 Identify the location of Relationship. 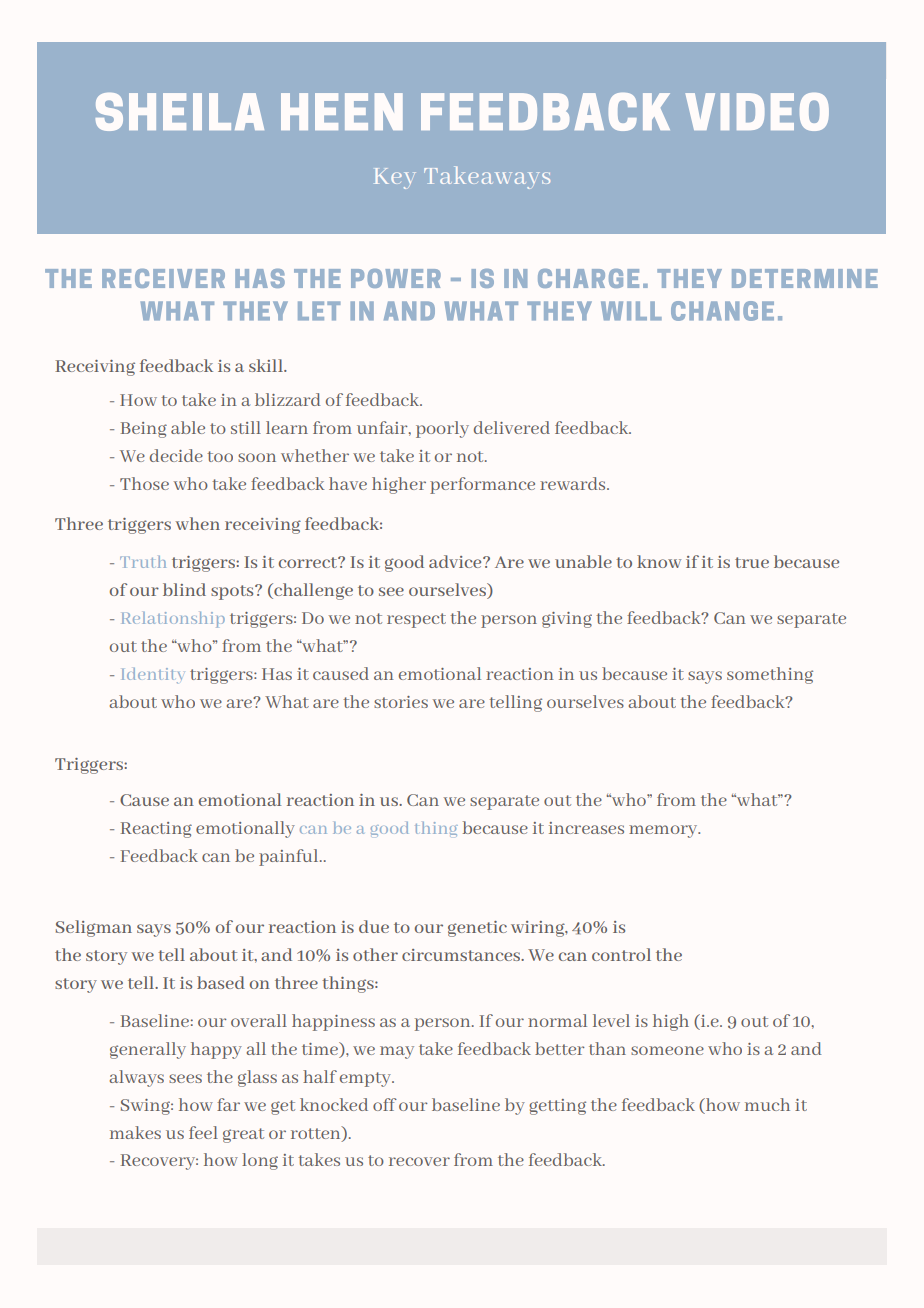
(173, 620).
